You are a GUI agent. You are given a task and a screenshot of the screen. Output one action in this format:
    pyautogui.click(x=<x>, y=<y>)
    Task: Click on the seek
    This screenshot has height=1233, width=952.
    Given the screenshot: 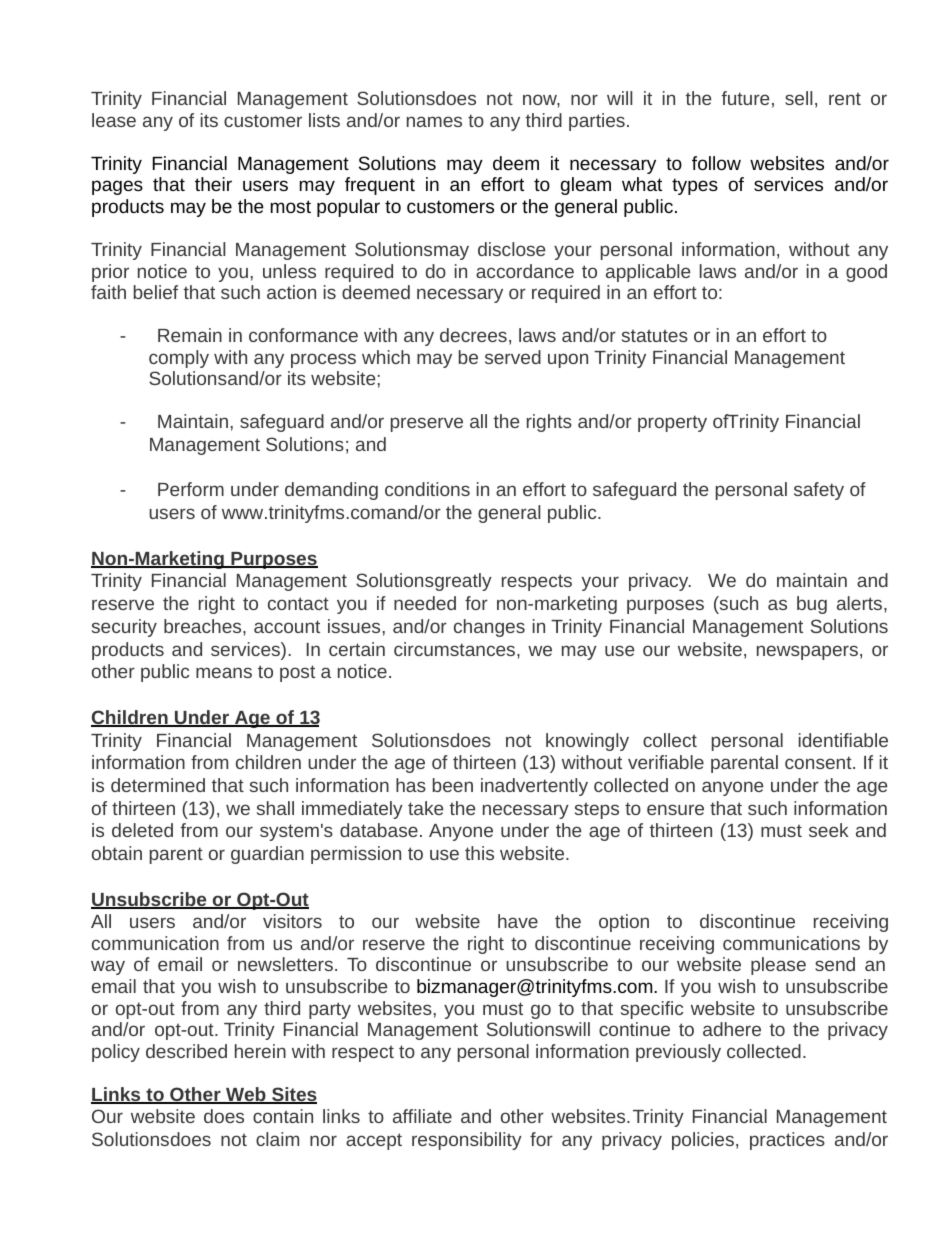 What is the action you would take?
    pyautogui.click(x=828, y=830)
